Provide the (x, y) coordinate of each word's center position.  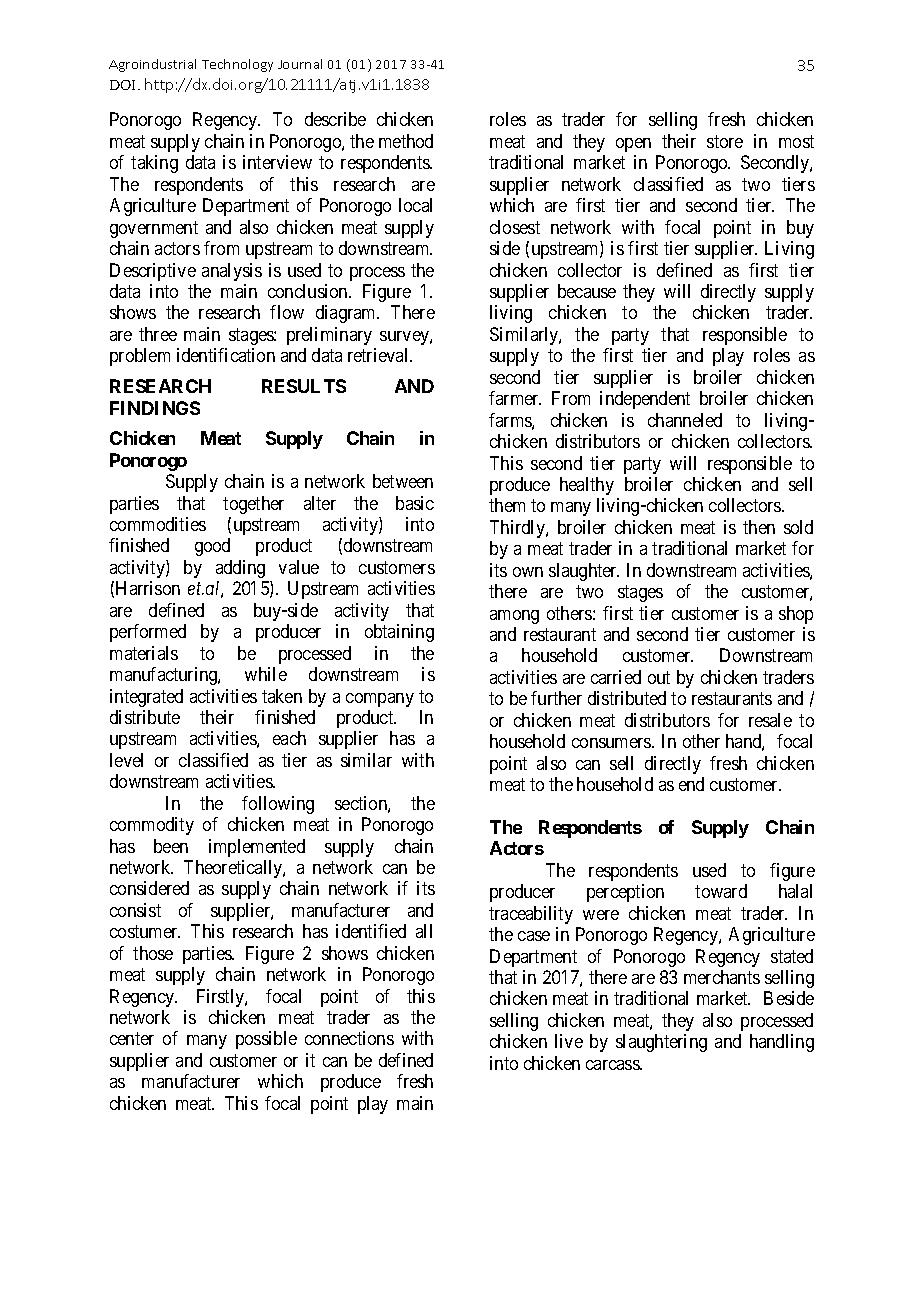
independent (645, 400)
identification (226, 355)
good (212, 547)
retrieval (379, 355)
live (569, 1041)
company (380, 700)
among (514, 617)
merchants (722, 977)
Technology (237, 65)
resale (770, 720)
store (725, 141)
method (406, 141)
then (759, 527)
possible (266, 1040)
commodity (152, 826)
